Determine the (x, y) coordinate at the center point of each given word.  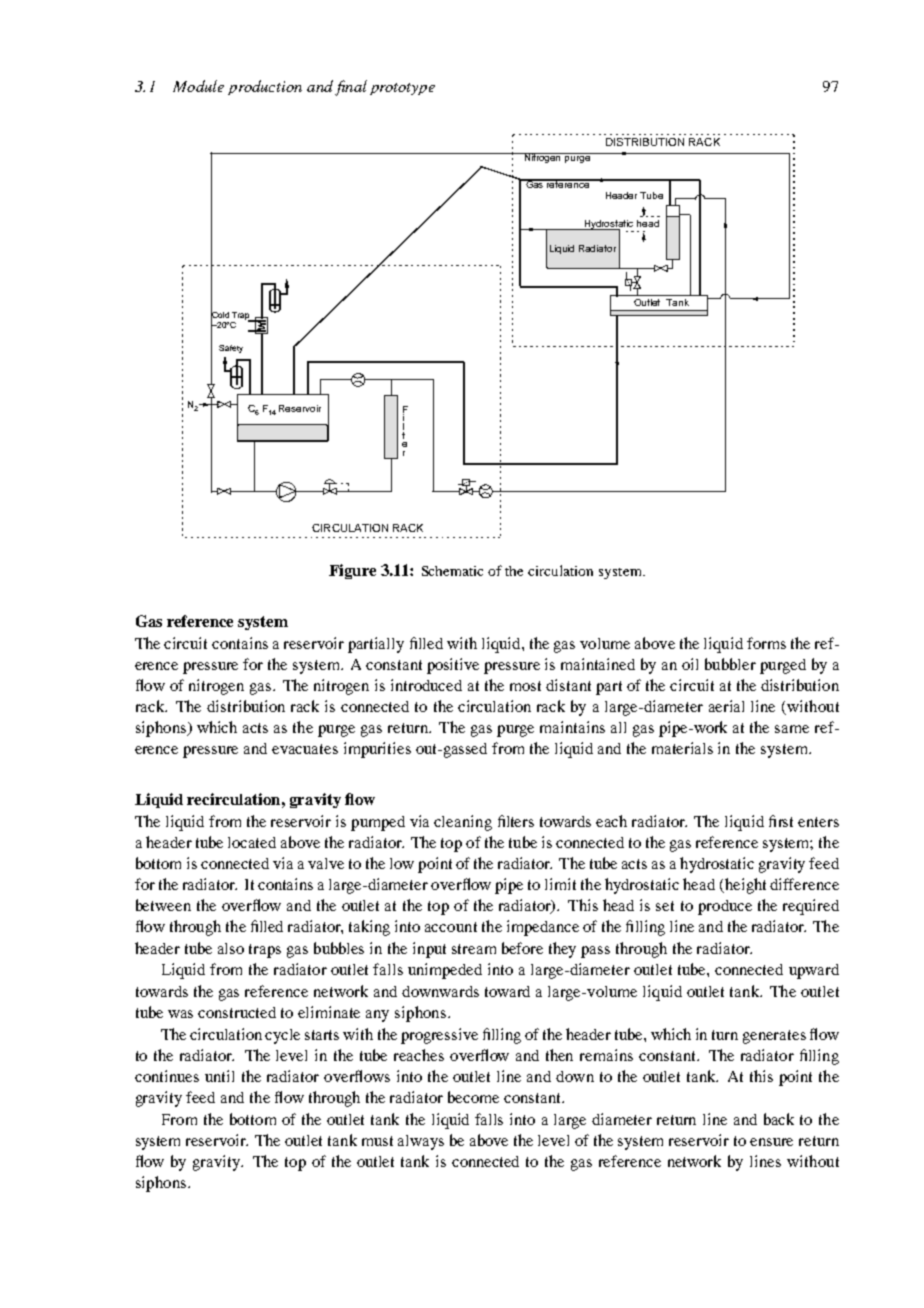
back (779, 1119)
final (351, 88)
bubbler (730, 664)
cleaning (463, 823)
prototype (402, 89)
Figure (352, 571)
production (265, 87)
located (252, 842)
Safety (231, 349)
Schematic (452, 571)
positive (453, 666)
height (744, 886)
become (473, 1097)
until (219, 1076)
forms (766, 643)
